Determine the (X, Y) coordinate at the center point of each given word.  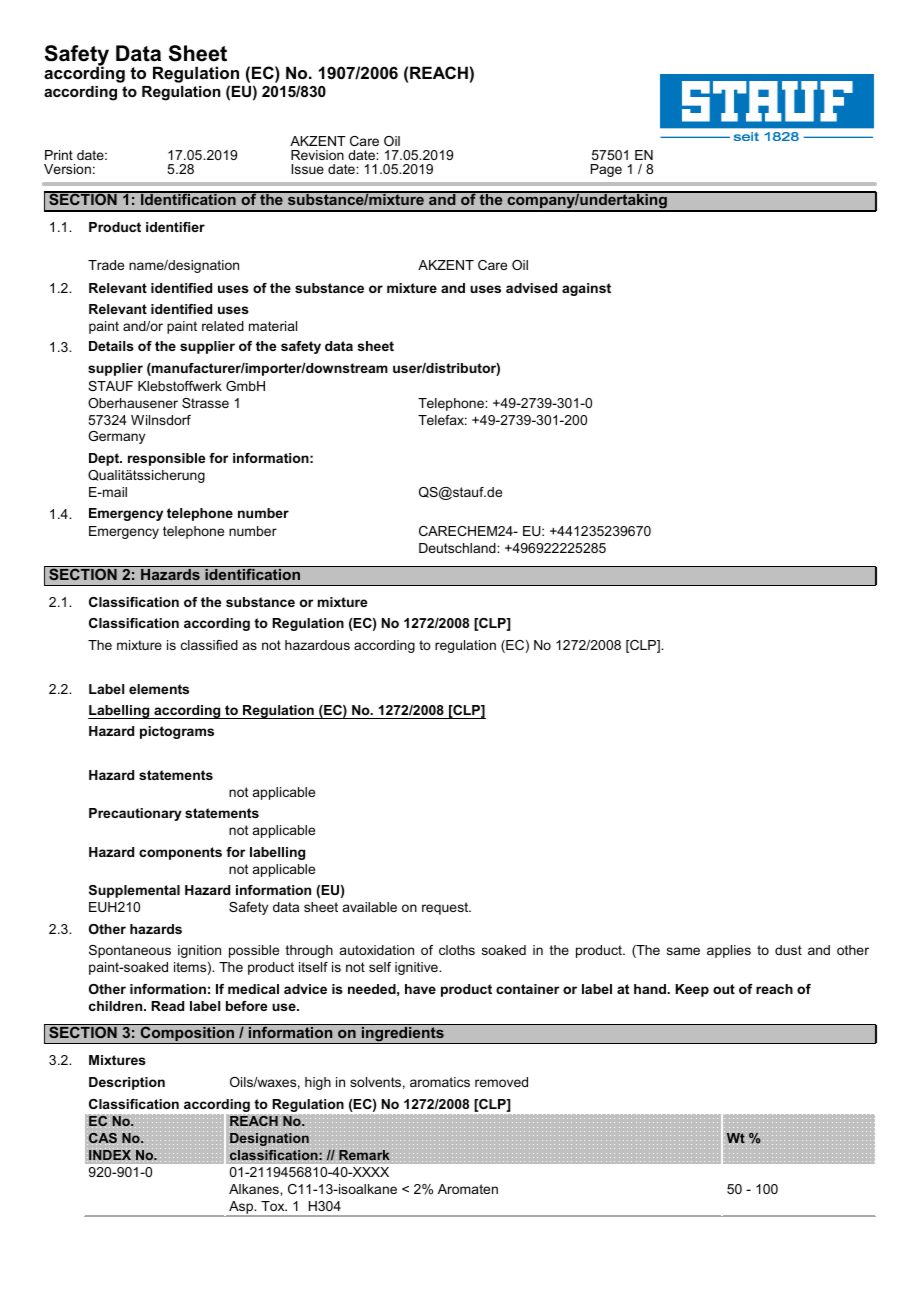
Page (606, 170)
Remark (364, 1155)
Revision (317, 155)
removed (501, 1082)
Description (127, 1083)
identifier (175, 227)
